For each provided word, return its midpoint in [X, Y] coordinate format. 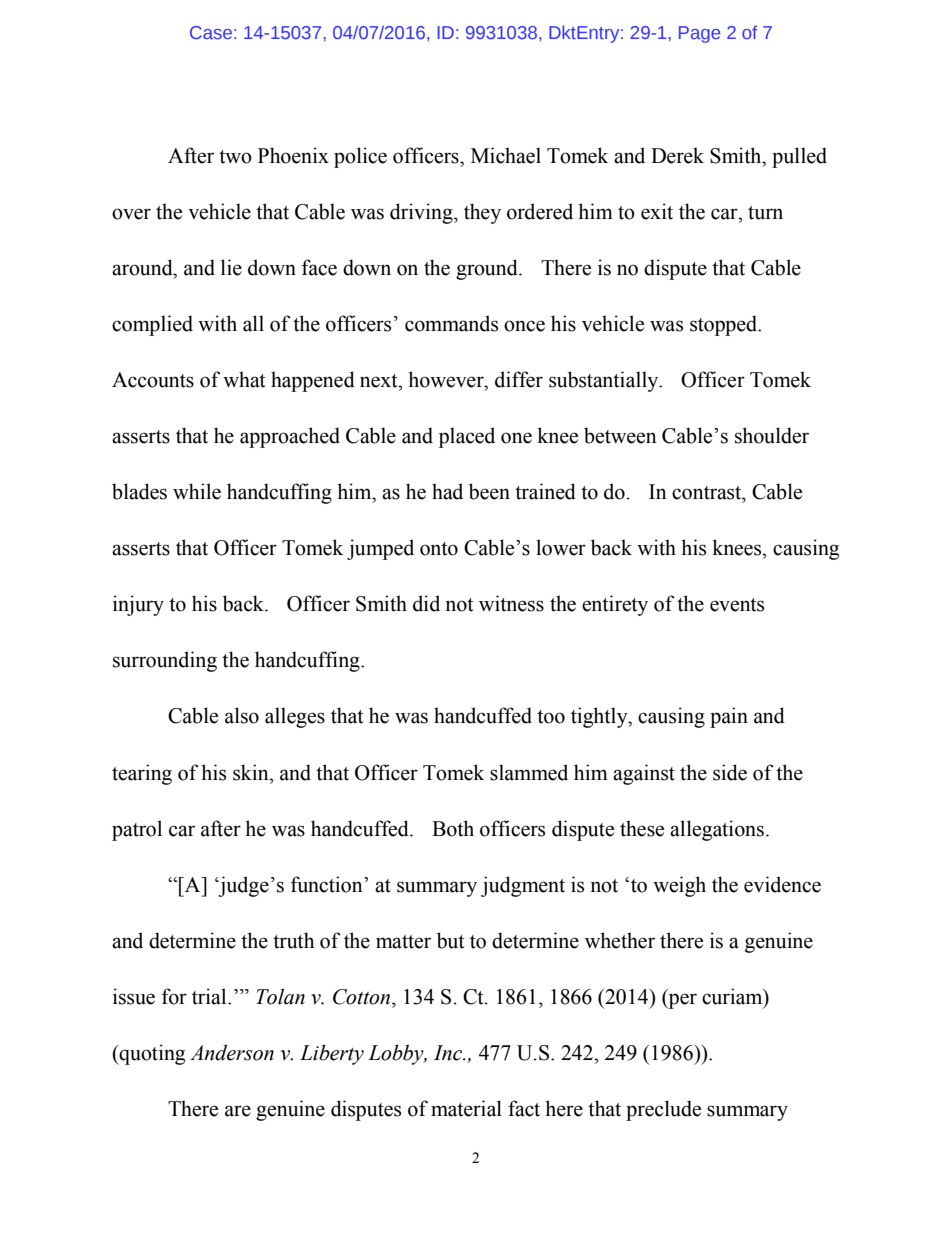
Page [699, 34]
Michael [506, 155]
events [737, 605]
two [235, 157]
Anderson [232, 1052]
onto [439, 549]
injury [138, 605]
